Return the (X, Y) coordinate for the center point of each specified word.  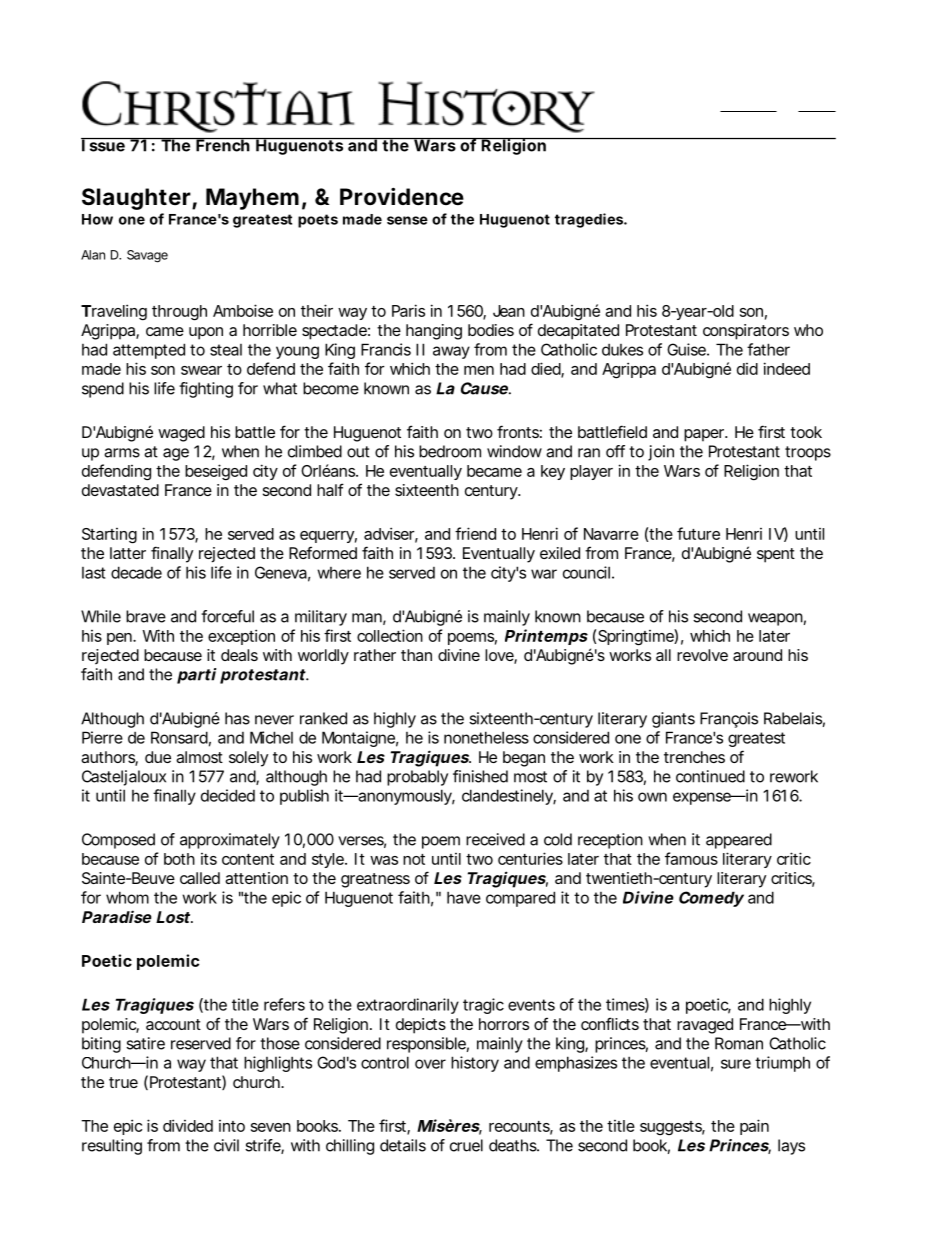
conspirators (746, 332)
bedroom (450, 451)
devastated (120, 490)
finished (480, 776)
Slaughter (137, 199)
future (698, 533)
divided (188, 1125)
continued (710, 776)
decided (228, 795)
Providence (402, 196)
